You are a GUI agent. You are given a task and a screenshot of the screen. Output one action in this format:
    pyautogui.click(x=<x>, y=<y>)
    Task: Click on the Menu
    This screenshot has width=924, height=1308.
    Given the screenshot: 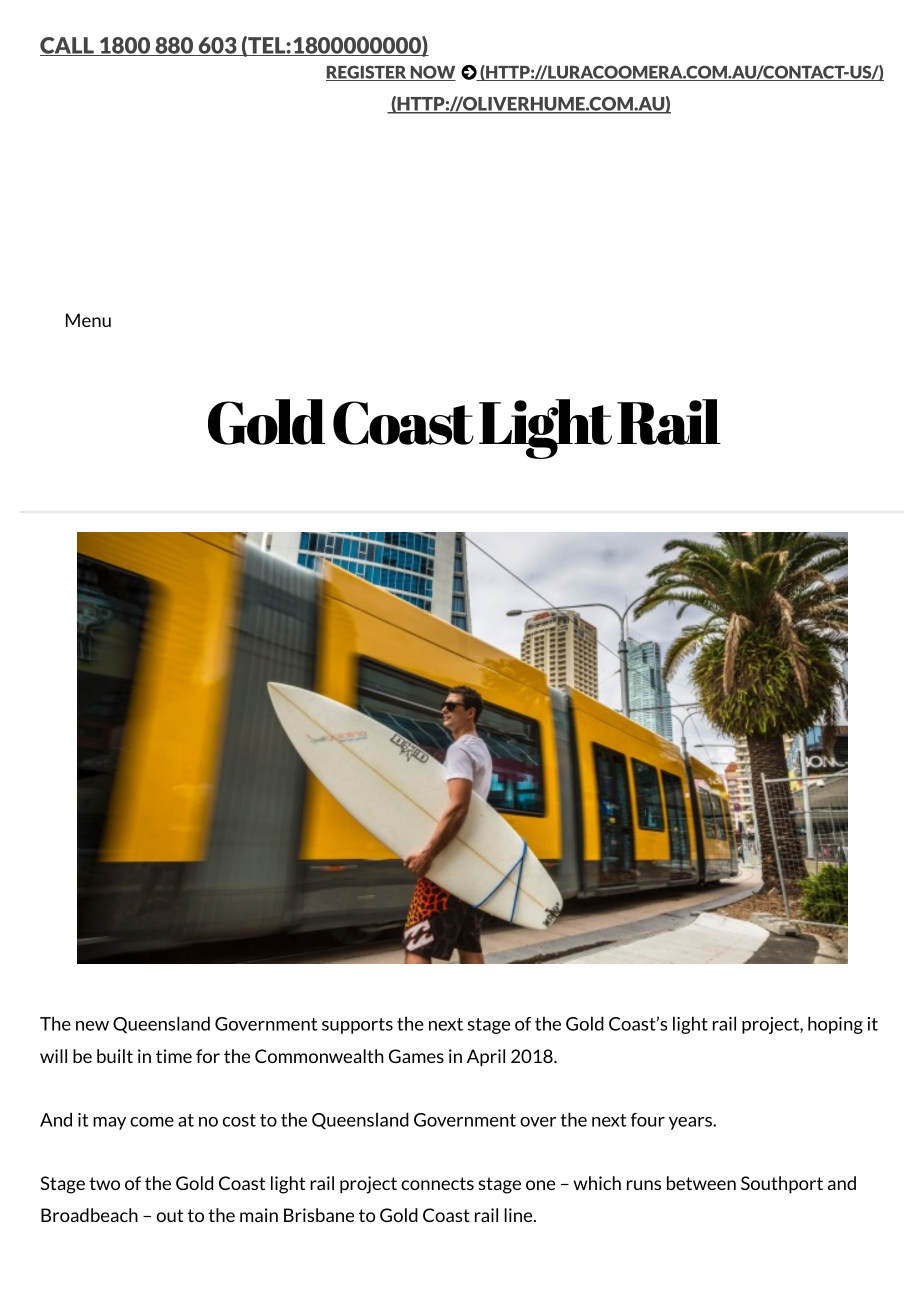 What is the action you would take?
    pyautogui.click(x=88, y=320)
